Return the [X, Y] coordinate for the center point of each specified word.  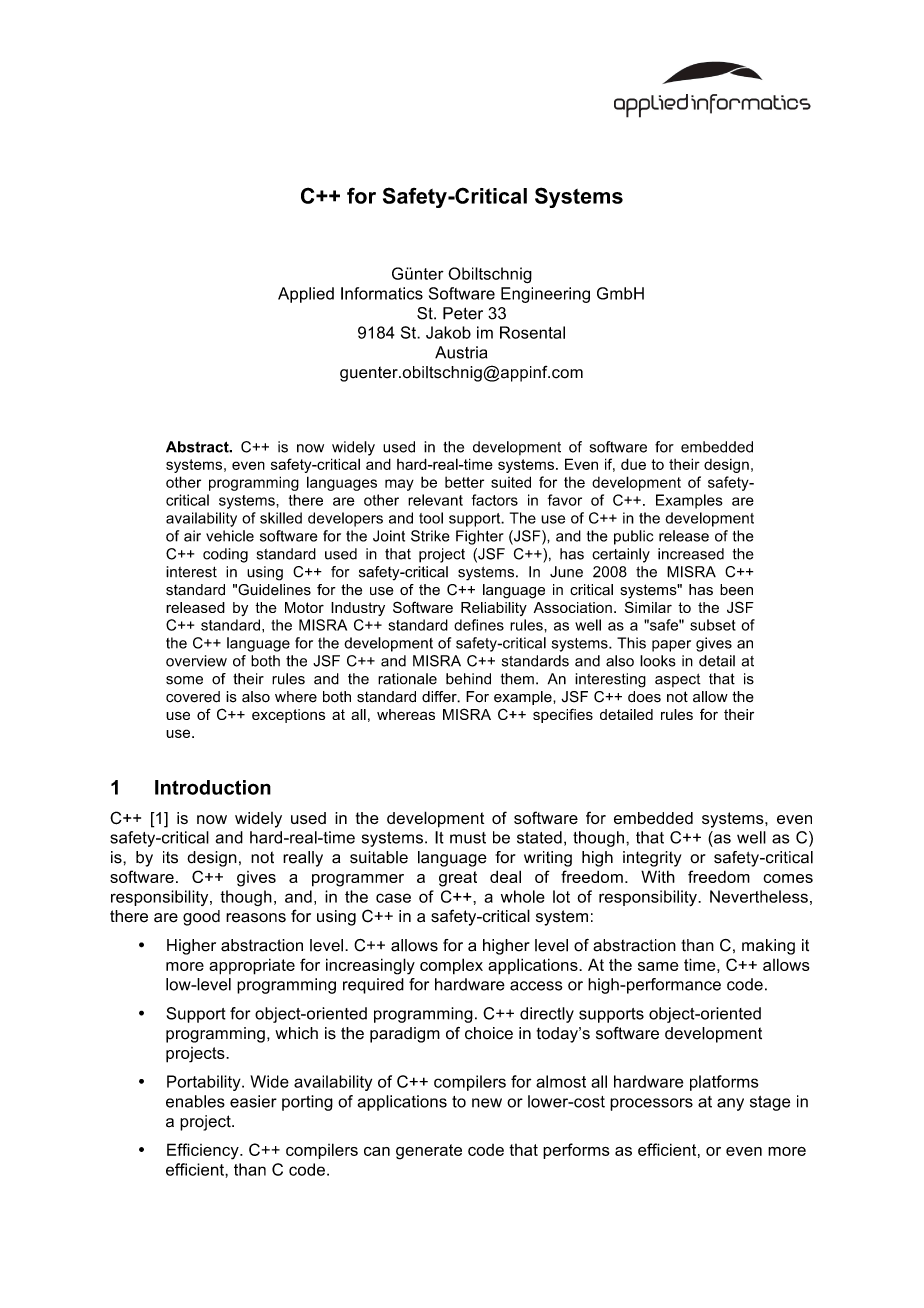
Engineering [545, 295]
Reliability [494, 609]
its [170, 857]
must [468, 838]
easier [253, 1101]
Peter [463, 313]
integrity [652, 859]
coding [225, 555]
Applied [306, 295]
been [736, 590]
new [487, 1103]
